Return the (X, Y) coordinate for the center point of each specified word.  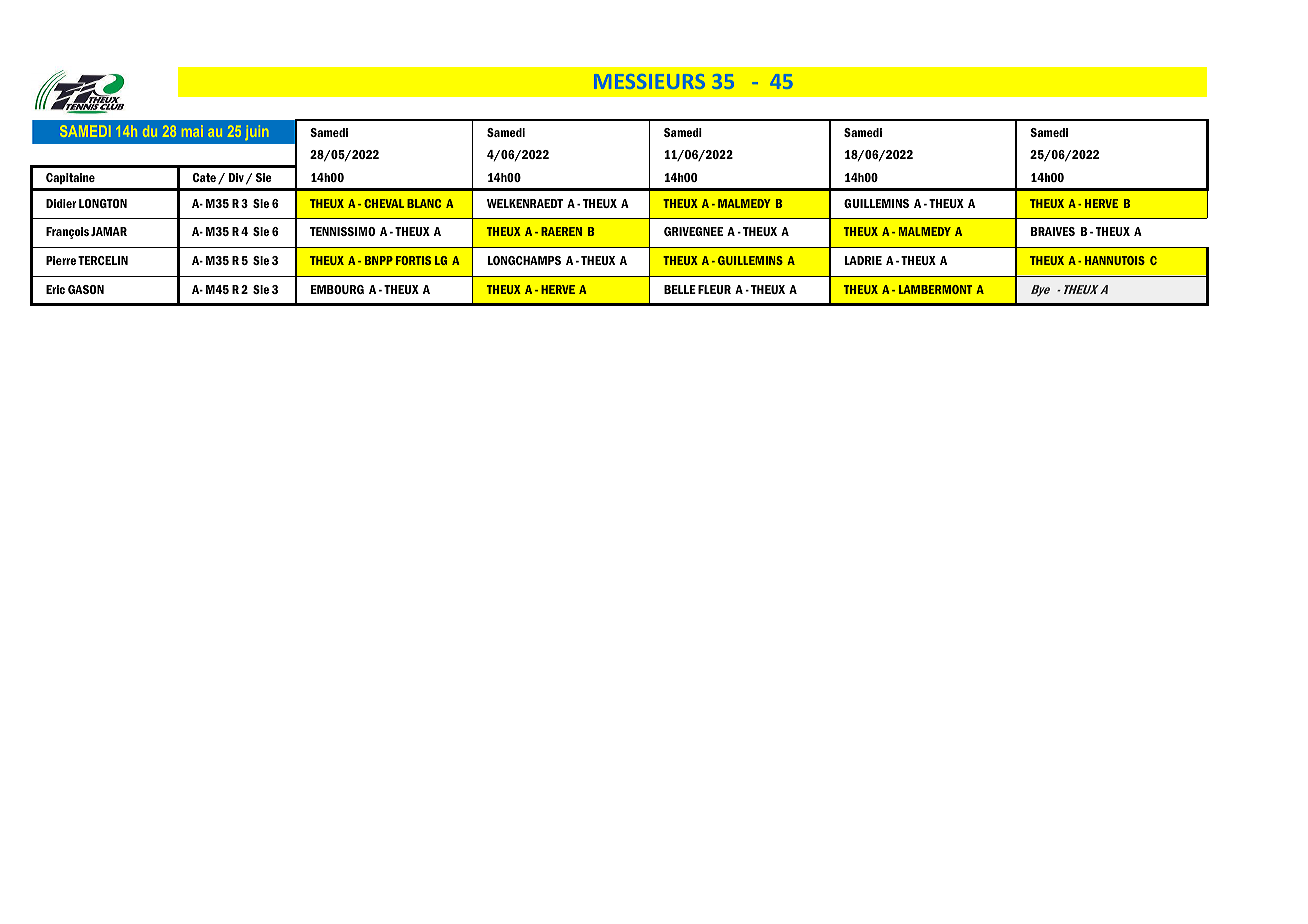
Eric (55, 289)
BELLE (680, 289)
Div (236, 177)
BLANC (424, 203)
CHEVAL (384, 203)
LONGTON (103, 203)
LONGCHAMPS (524, 260)
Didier (61, 203)
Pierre (61, 260)
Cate (204, 177)
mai (192, 131)
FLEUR (714, 289)
